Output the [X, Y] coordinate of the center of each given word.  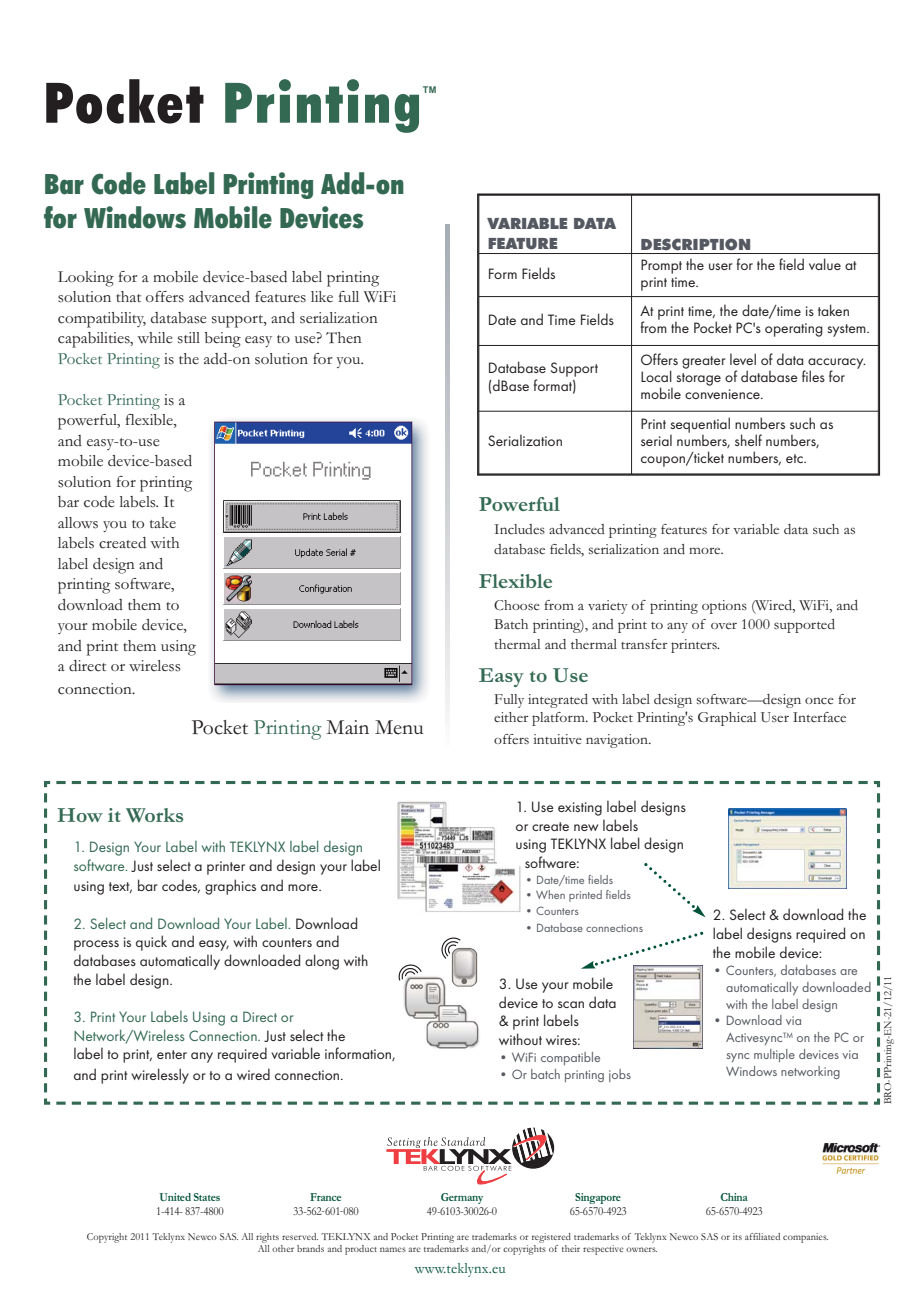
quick [151, 943]
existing [580, 809]
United [175, 1197]
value [825, 264]
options [724, 607]
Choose [517, 605]
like [322, 296]
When [550, 894]
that [128, 296]
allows [78, 523]
